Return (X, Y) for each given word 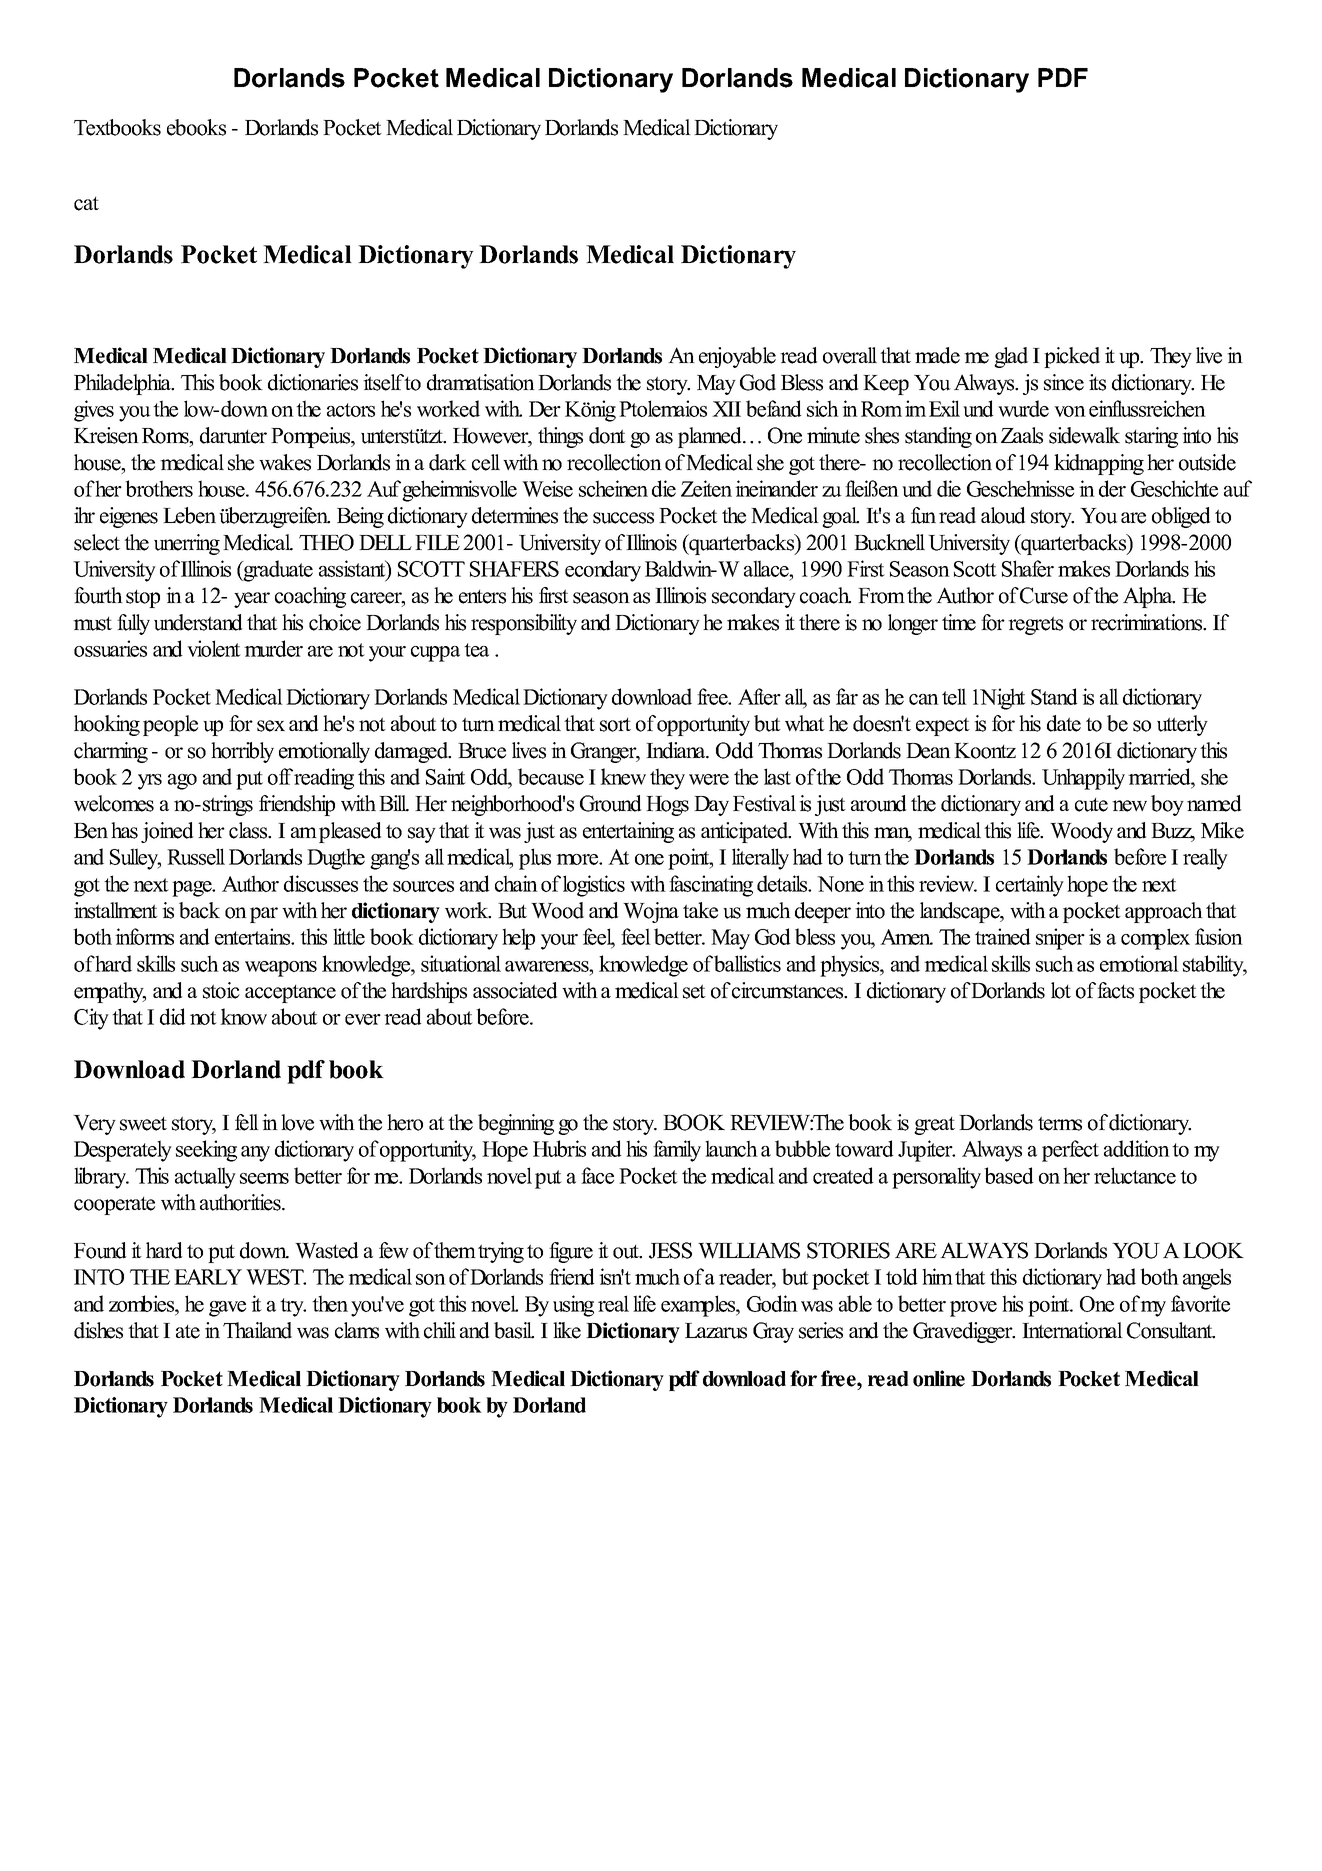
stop (143, 599)
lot (1061, 990)
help (518, 939)
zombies (143, 1303)
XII (726, 409)
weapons (281, 969)
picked (1072, 357)
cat (86, 204)
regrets (1035, 625)
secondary (754, 597)
